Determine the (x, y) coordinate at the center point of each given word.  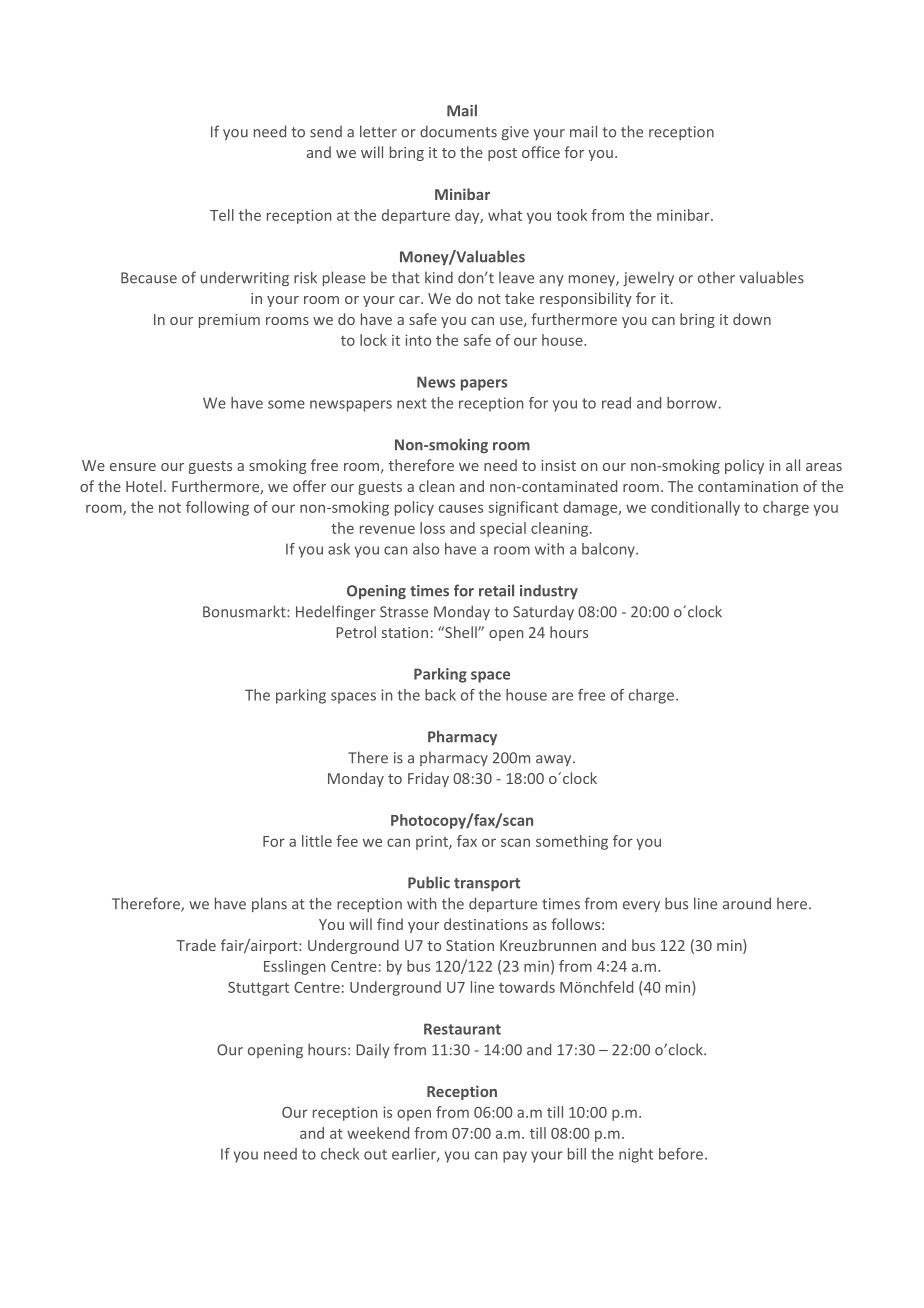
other (716, 278)
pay (515, 1157)
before (682, 1154)
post (502, 154)
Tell (222, 215)
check (340, 1154)
